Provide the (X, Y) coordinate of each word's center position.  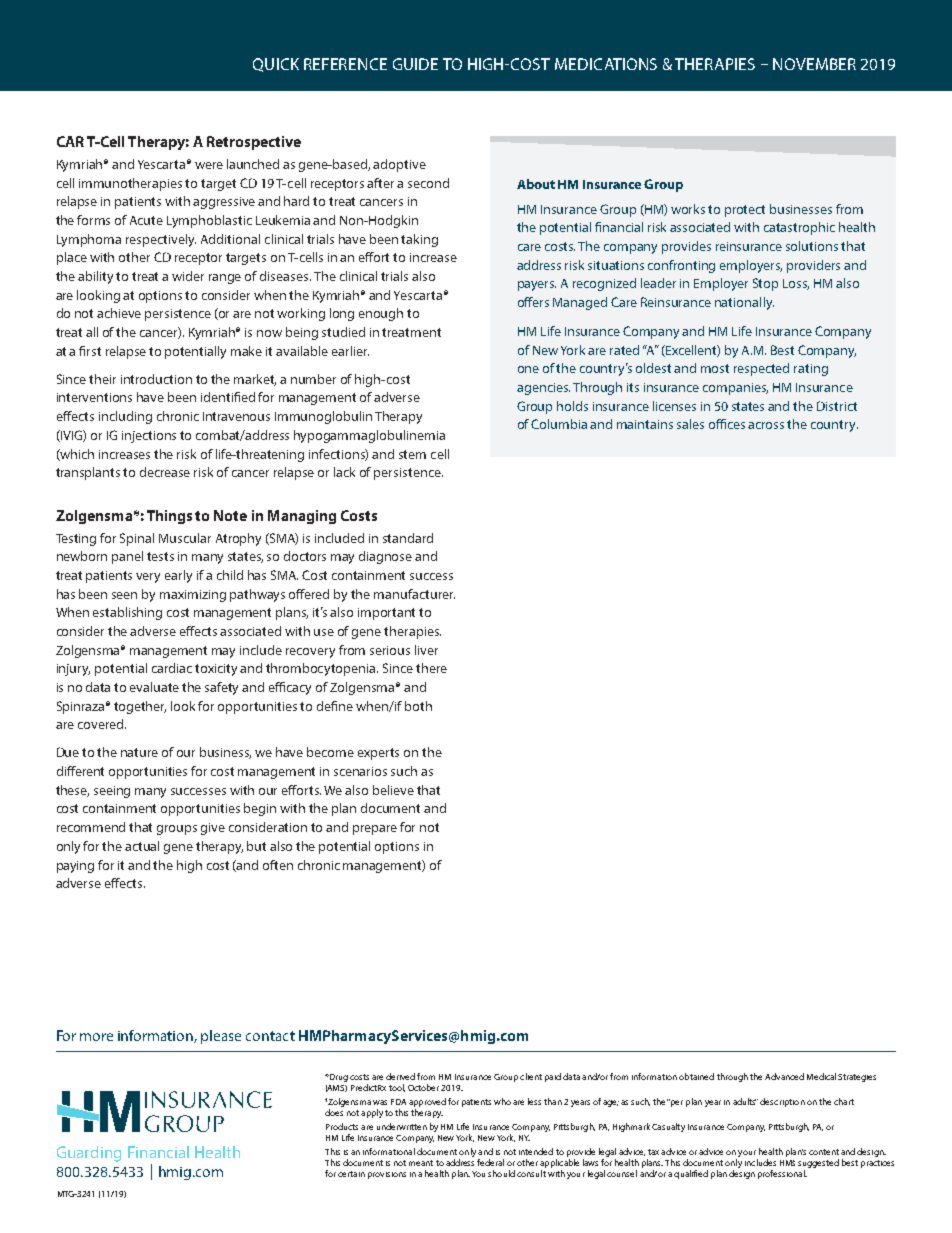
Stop (765, 284)
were (209, 165)
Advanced (784, 1076)
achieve (119, 313)
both (418, 706)
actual (142, 846)
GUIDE (415, 64)
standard (408, 538)
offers (533, 302)
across (766, 425)
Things (169, 517)
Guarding (89, 1154)
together (140, 707)
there (431, 668)
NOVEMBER (814, 64)
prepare (375, 830)
